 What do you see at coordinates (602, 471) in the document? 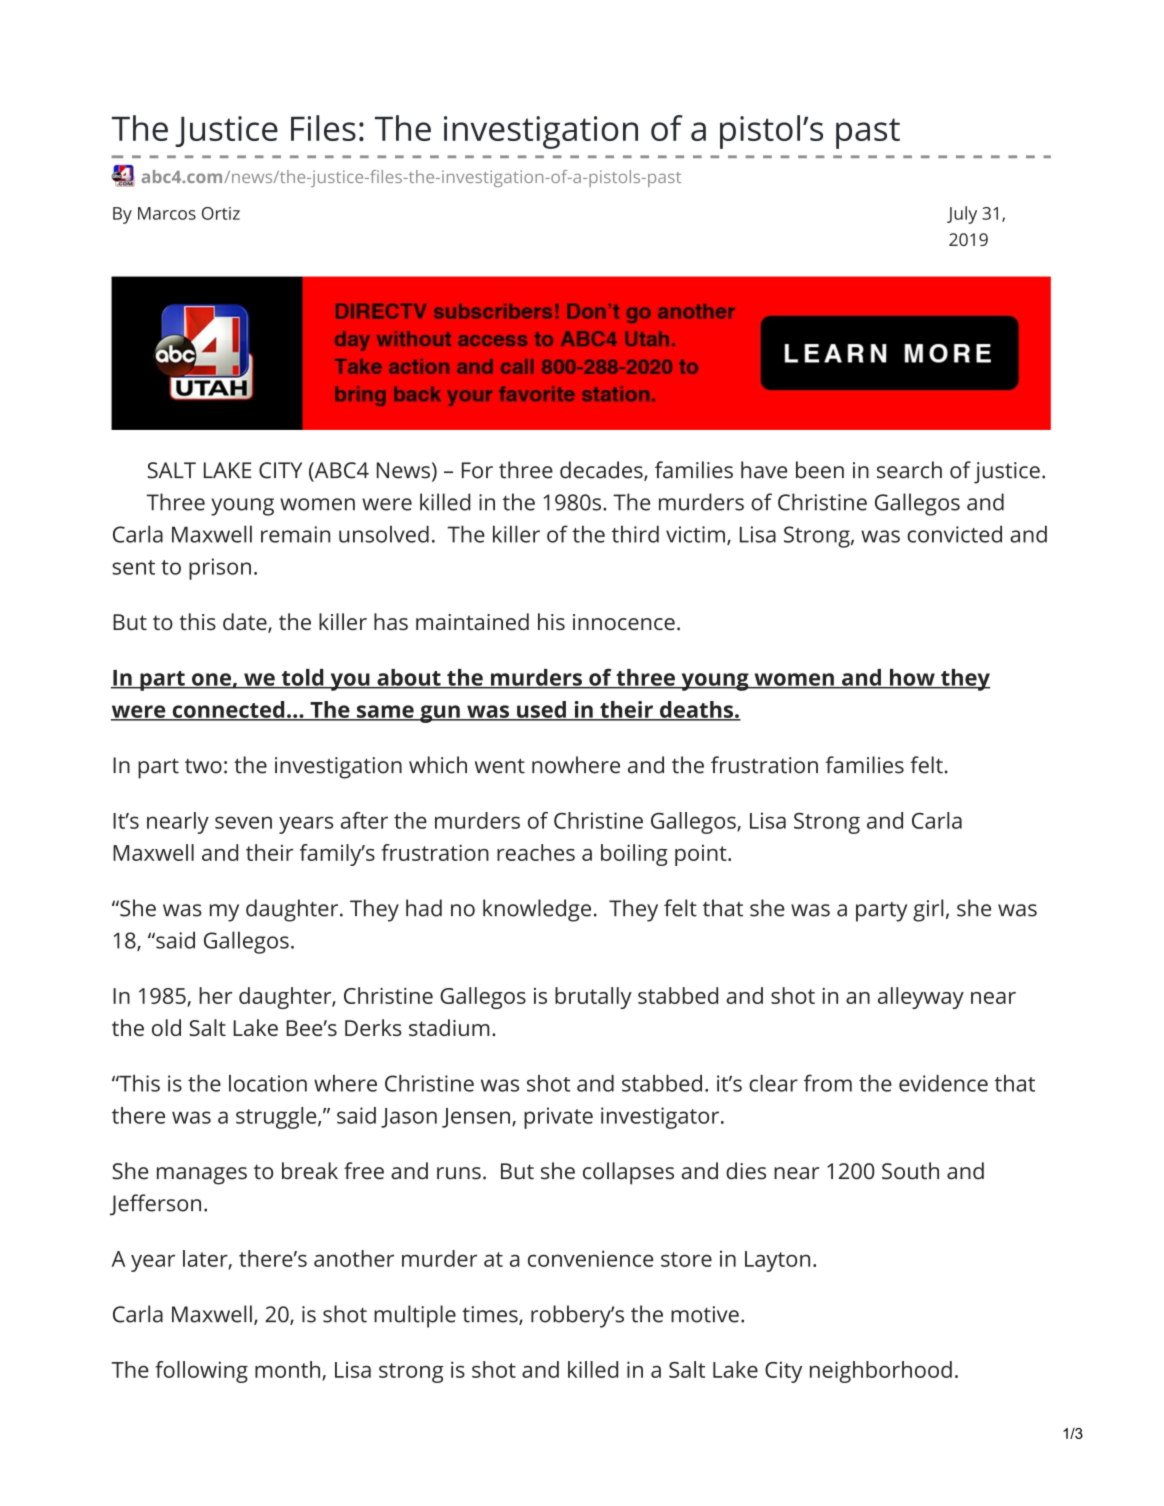
I see `decades` at bounding box center [602, 471].
